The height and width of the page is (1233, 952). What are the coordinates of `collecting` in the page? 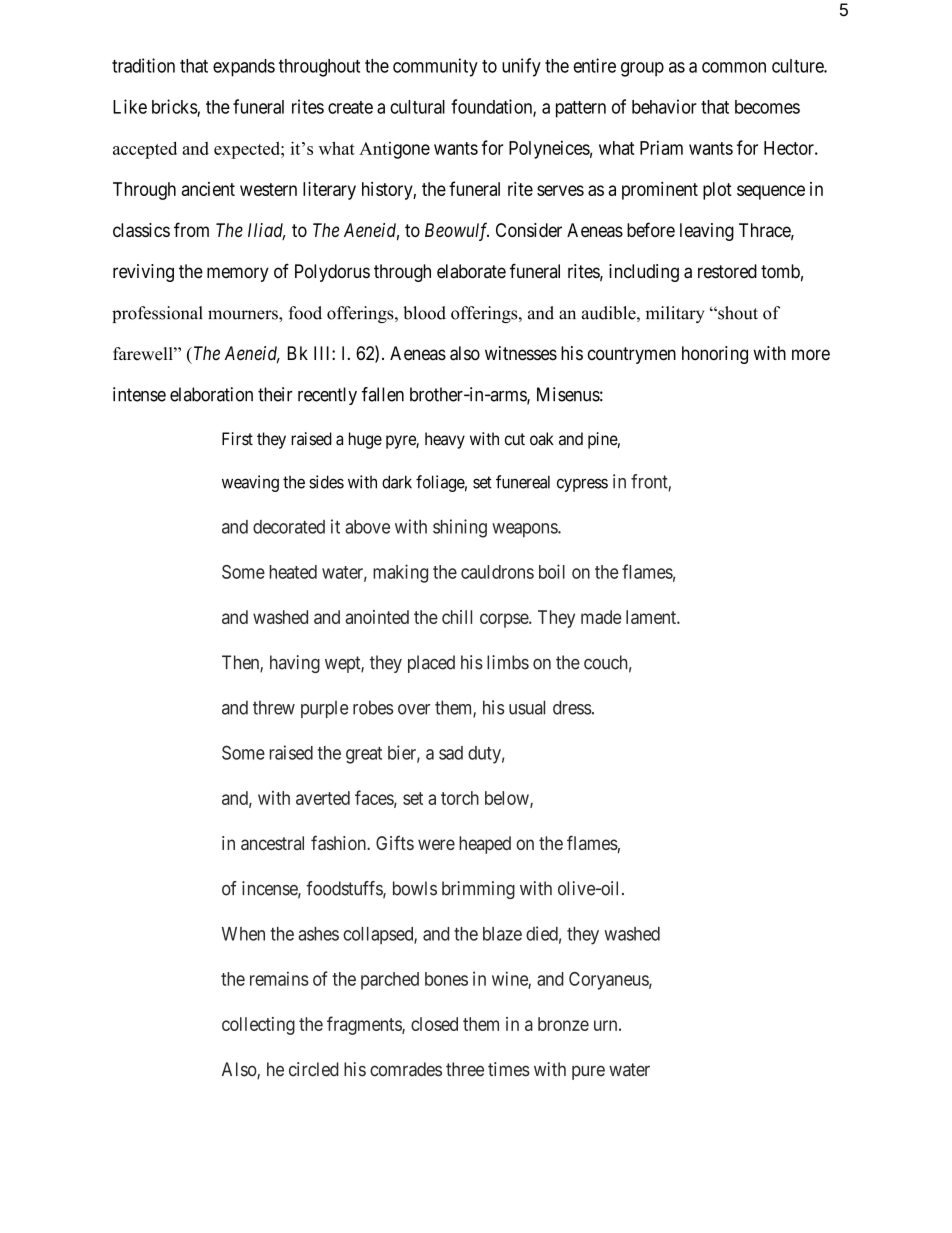 It's located at (258, 1026).
